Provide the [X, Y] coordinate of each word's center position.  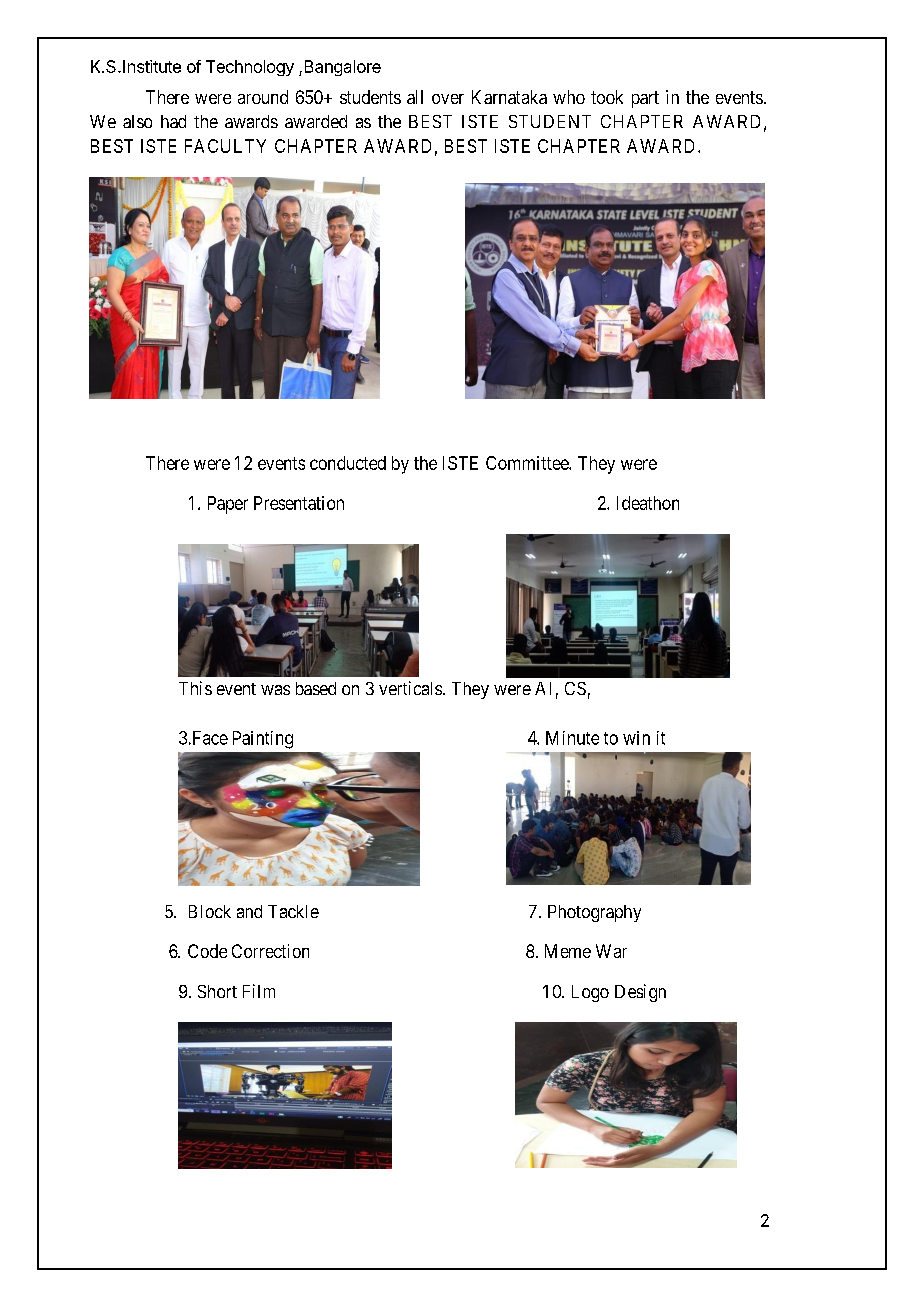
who [569, 97]
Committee [528, 463]
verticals [410, 688]
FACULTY [225, 146]
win [636, 738]
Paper [228, 505]
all [415, 97]
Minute [572, 738]
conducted [348, 463]
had [173, 121]
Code [207, 951]
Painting [263, 740]
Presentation [299, 503]
